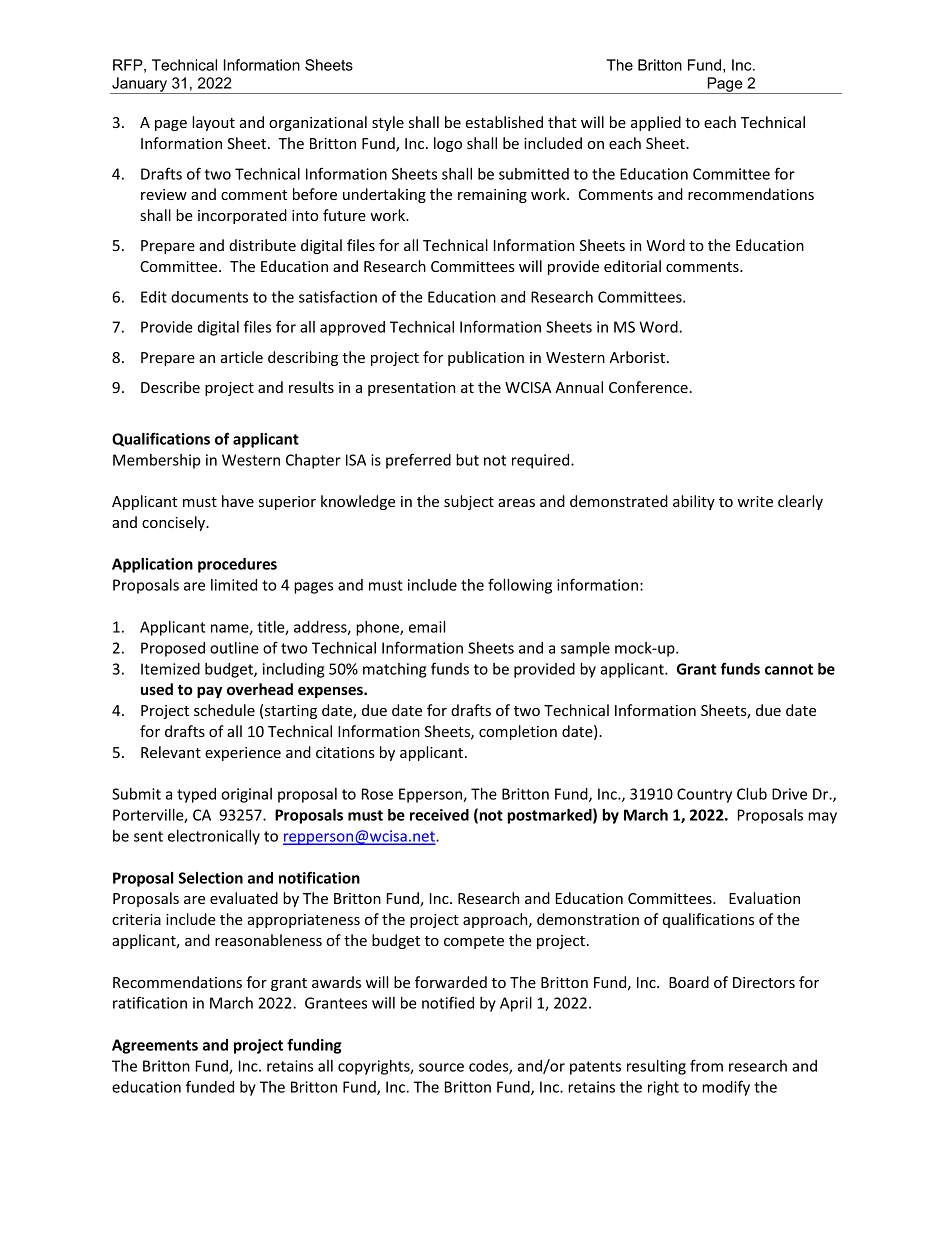 This image has height=1233, width=952. What do you see at coordinates (213, 123) in the image?
I see `layout` at bounding box center [213, 123].
